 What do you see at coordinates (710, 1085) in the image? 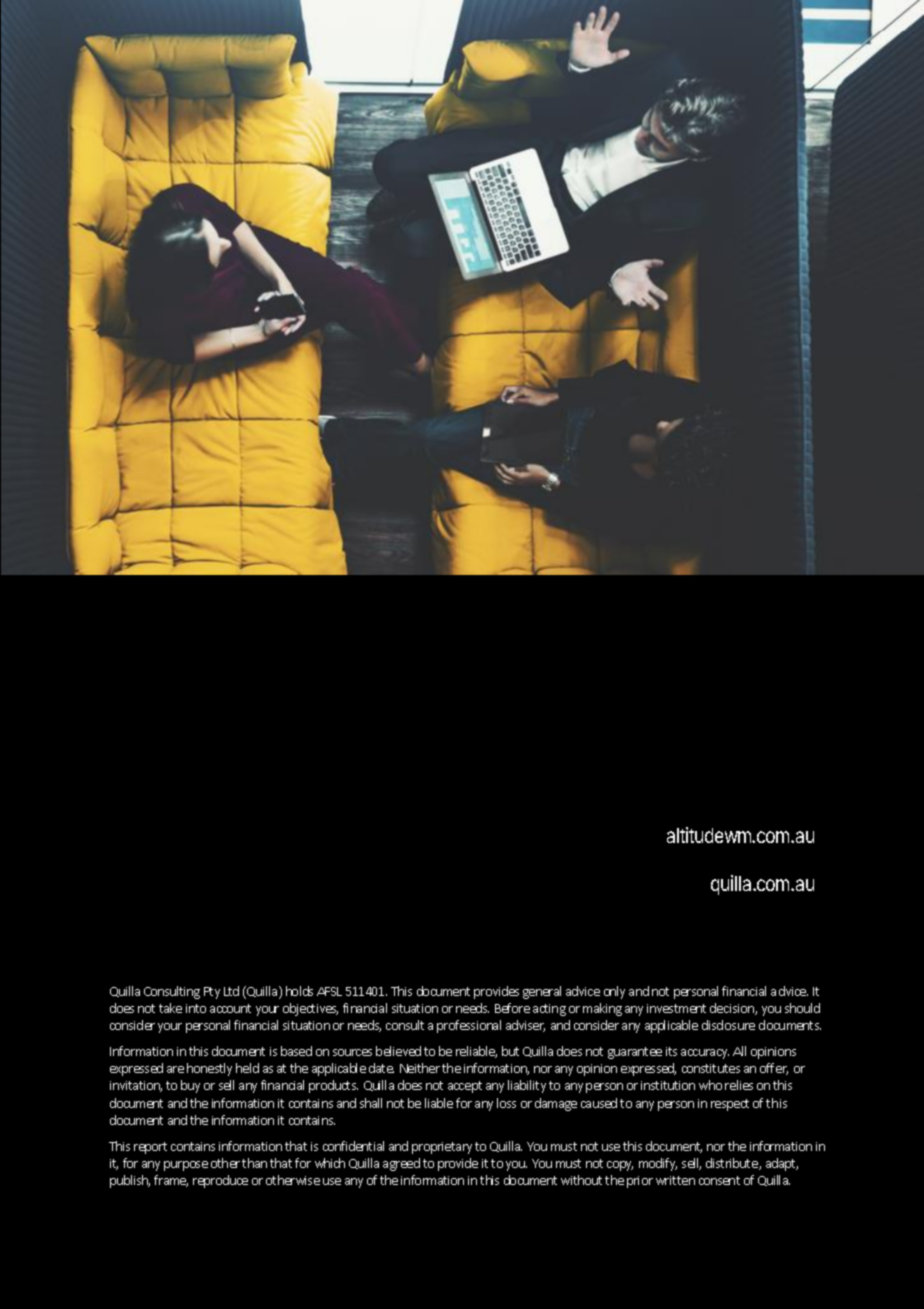
I see `who` at bounding box center [710, 1085].
